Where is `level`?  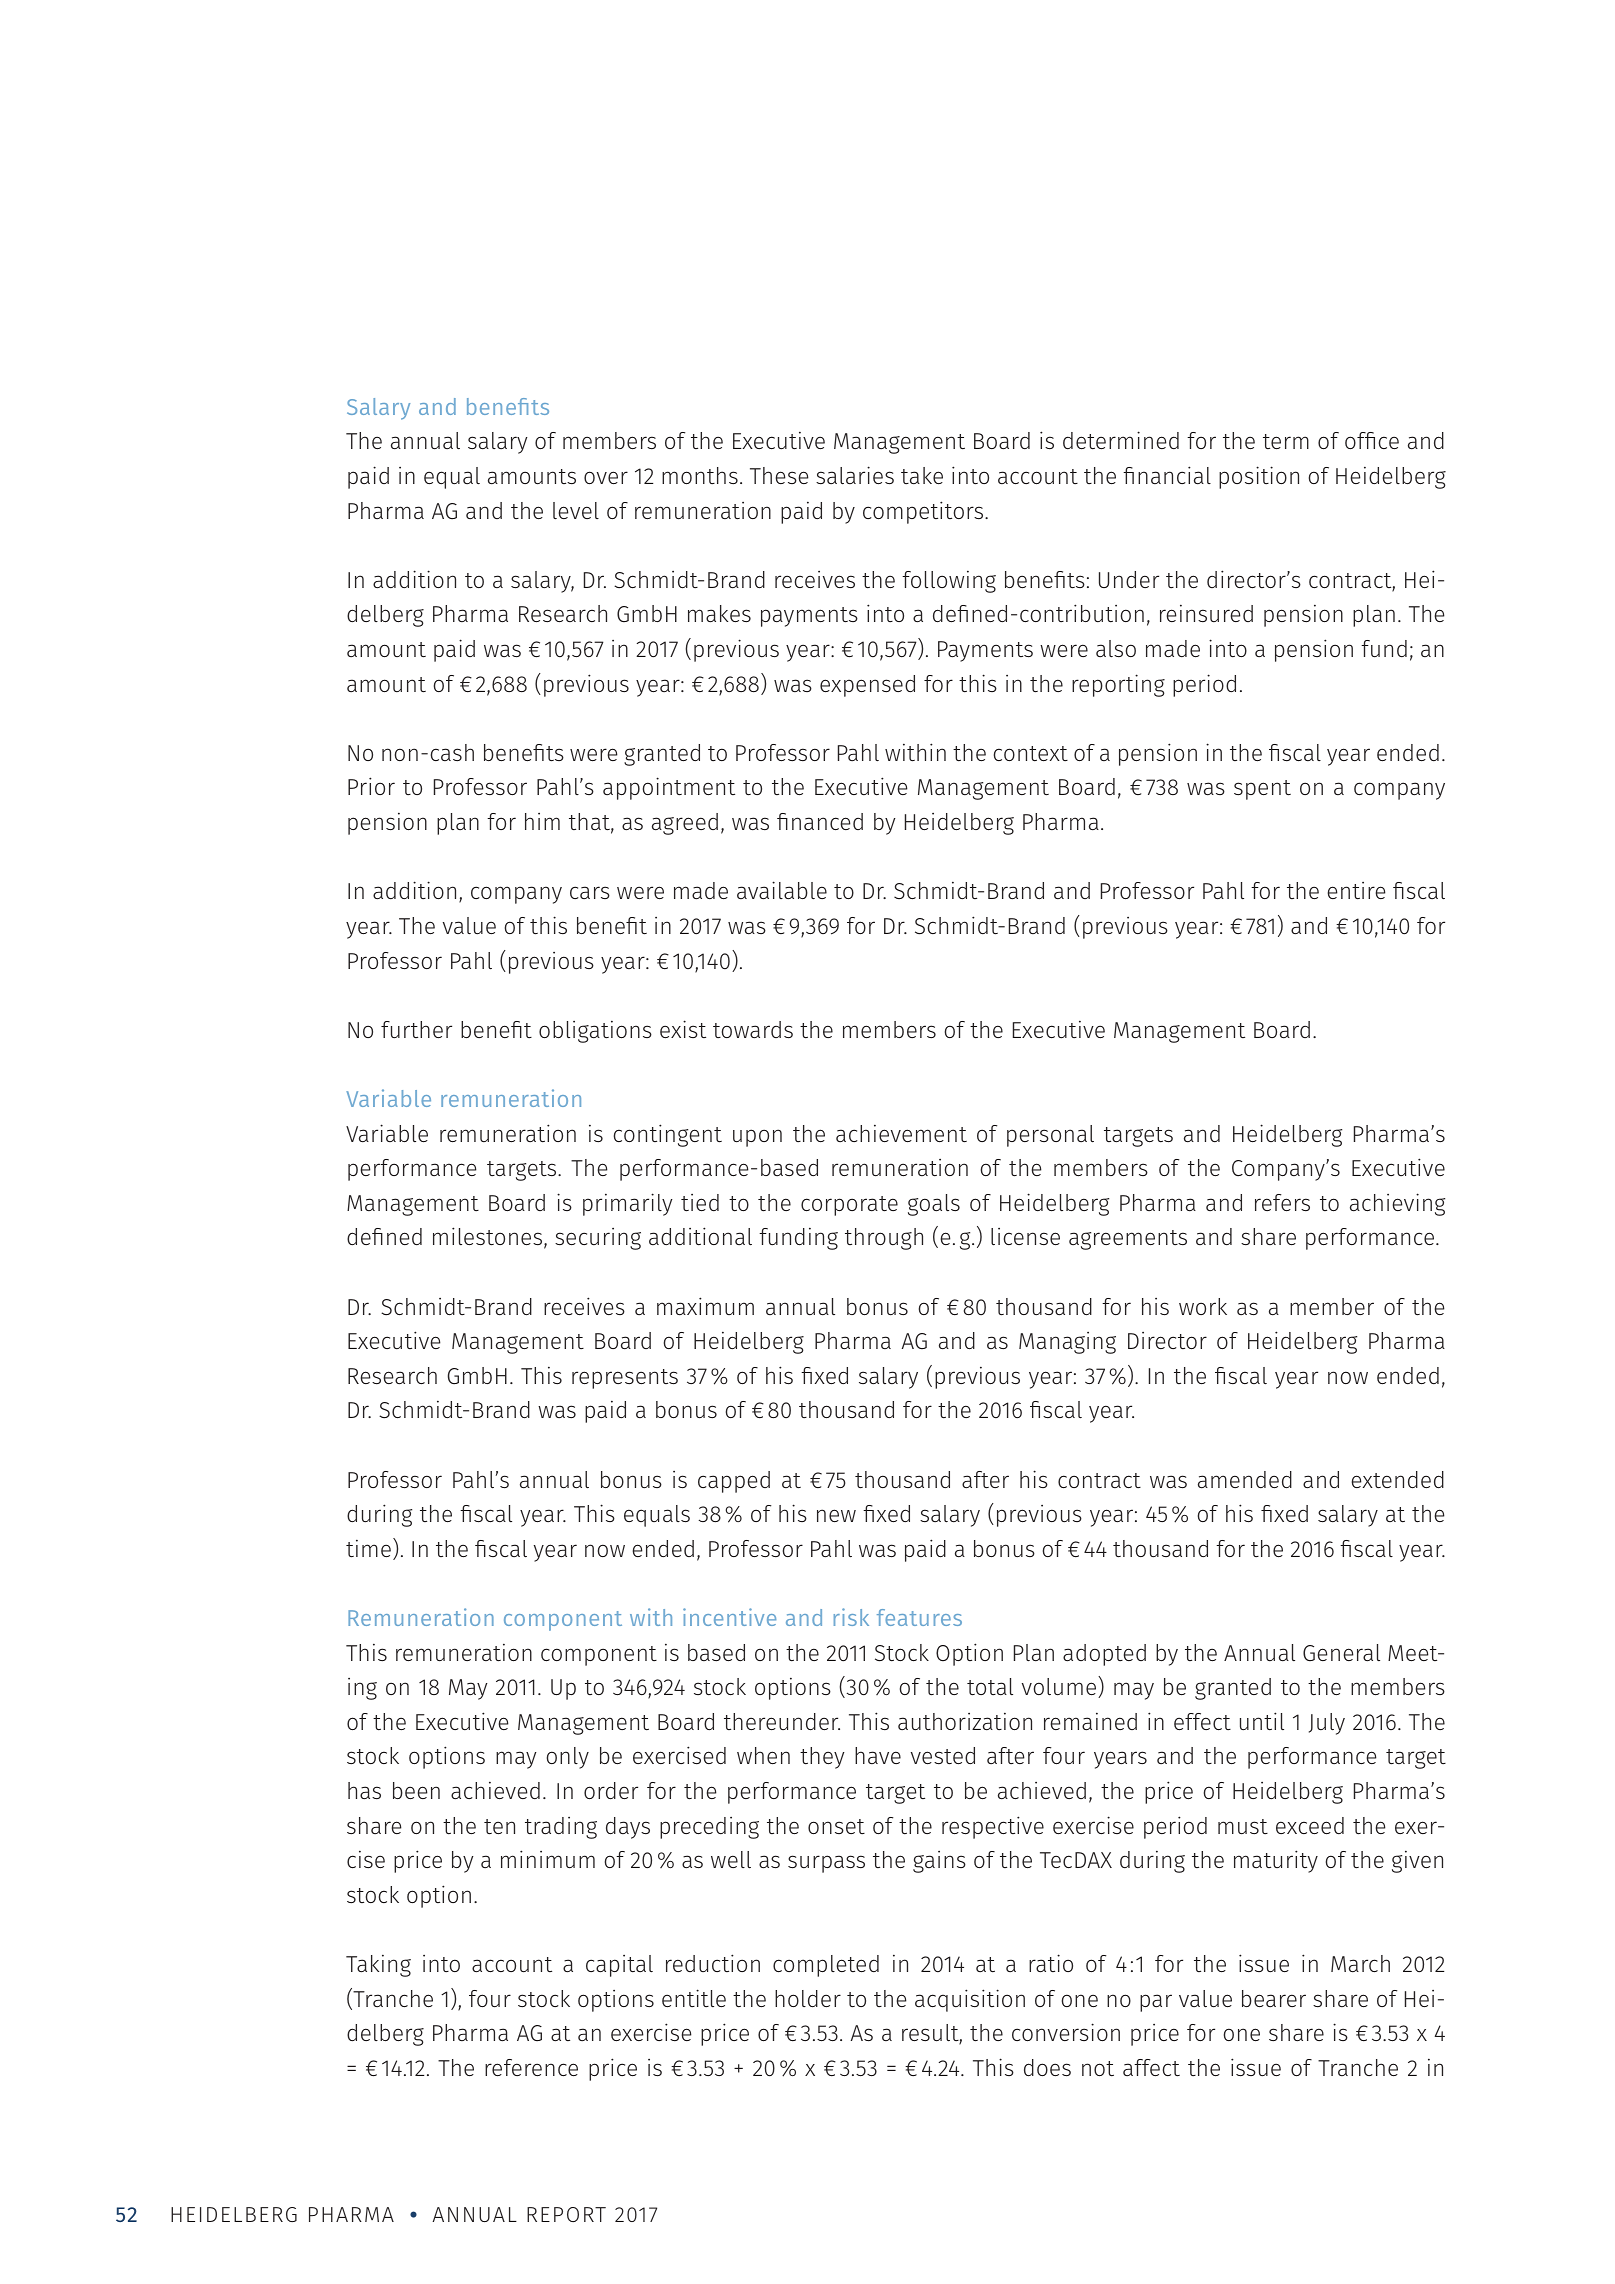
level is located at coordinates (576, 510).
